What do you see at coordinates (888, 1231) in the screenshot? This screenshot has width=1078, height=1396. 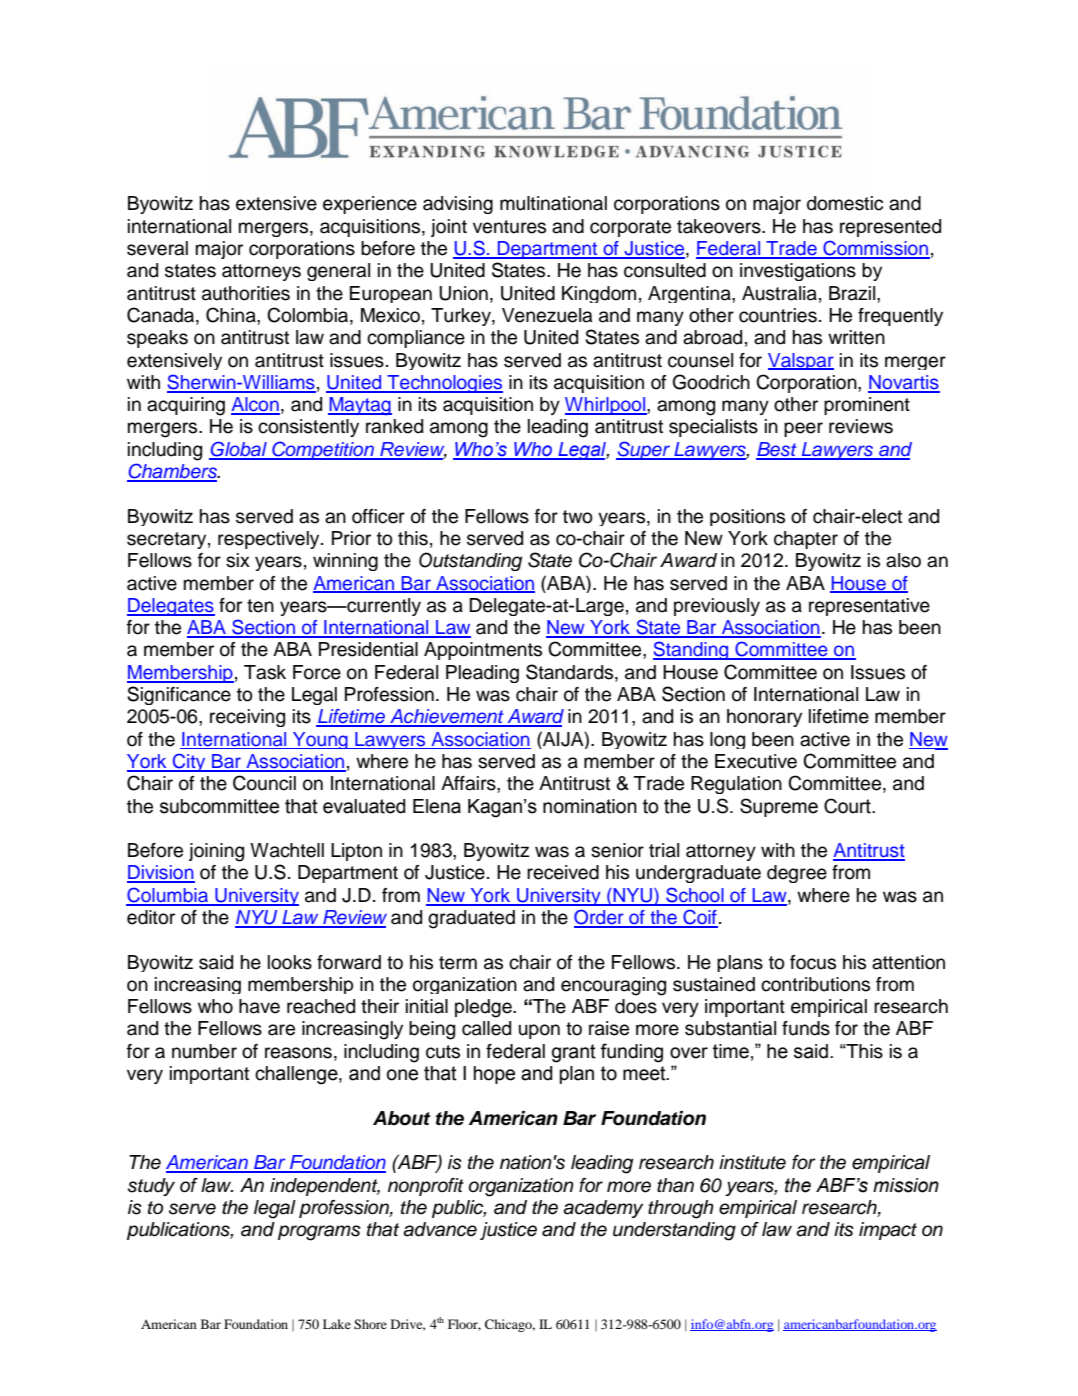 I see `impact` at bounding box center [888, 1231].
